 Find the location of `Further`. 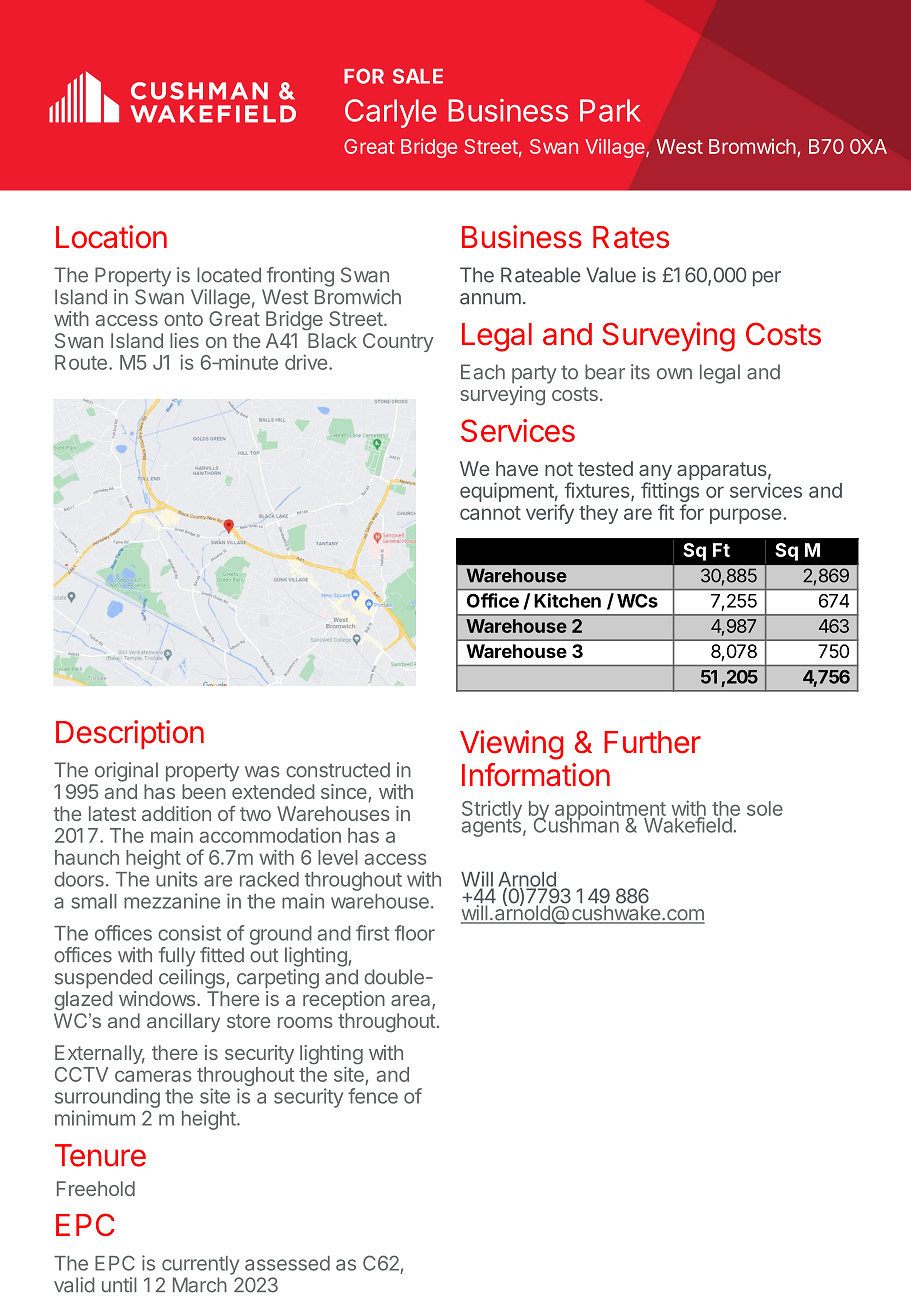

Further is located at coordinates (652, 742).
